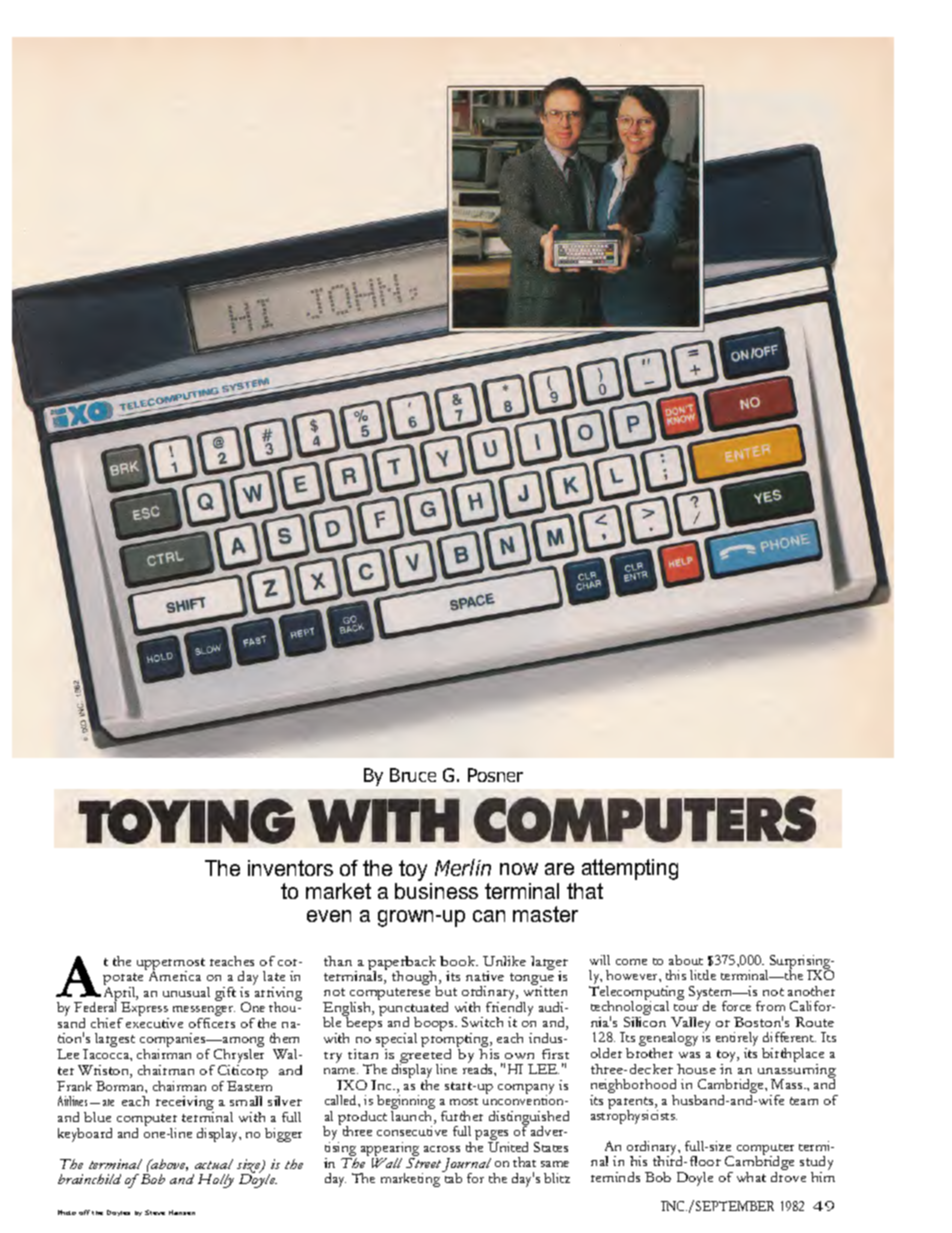  Describe the element at coordinates (630, 869) in the screenshot. I see `attempting` at that location.
